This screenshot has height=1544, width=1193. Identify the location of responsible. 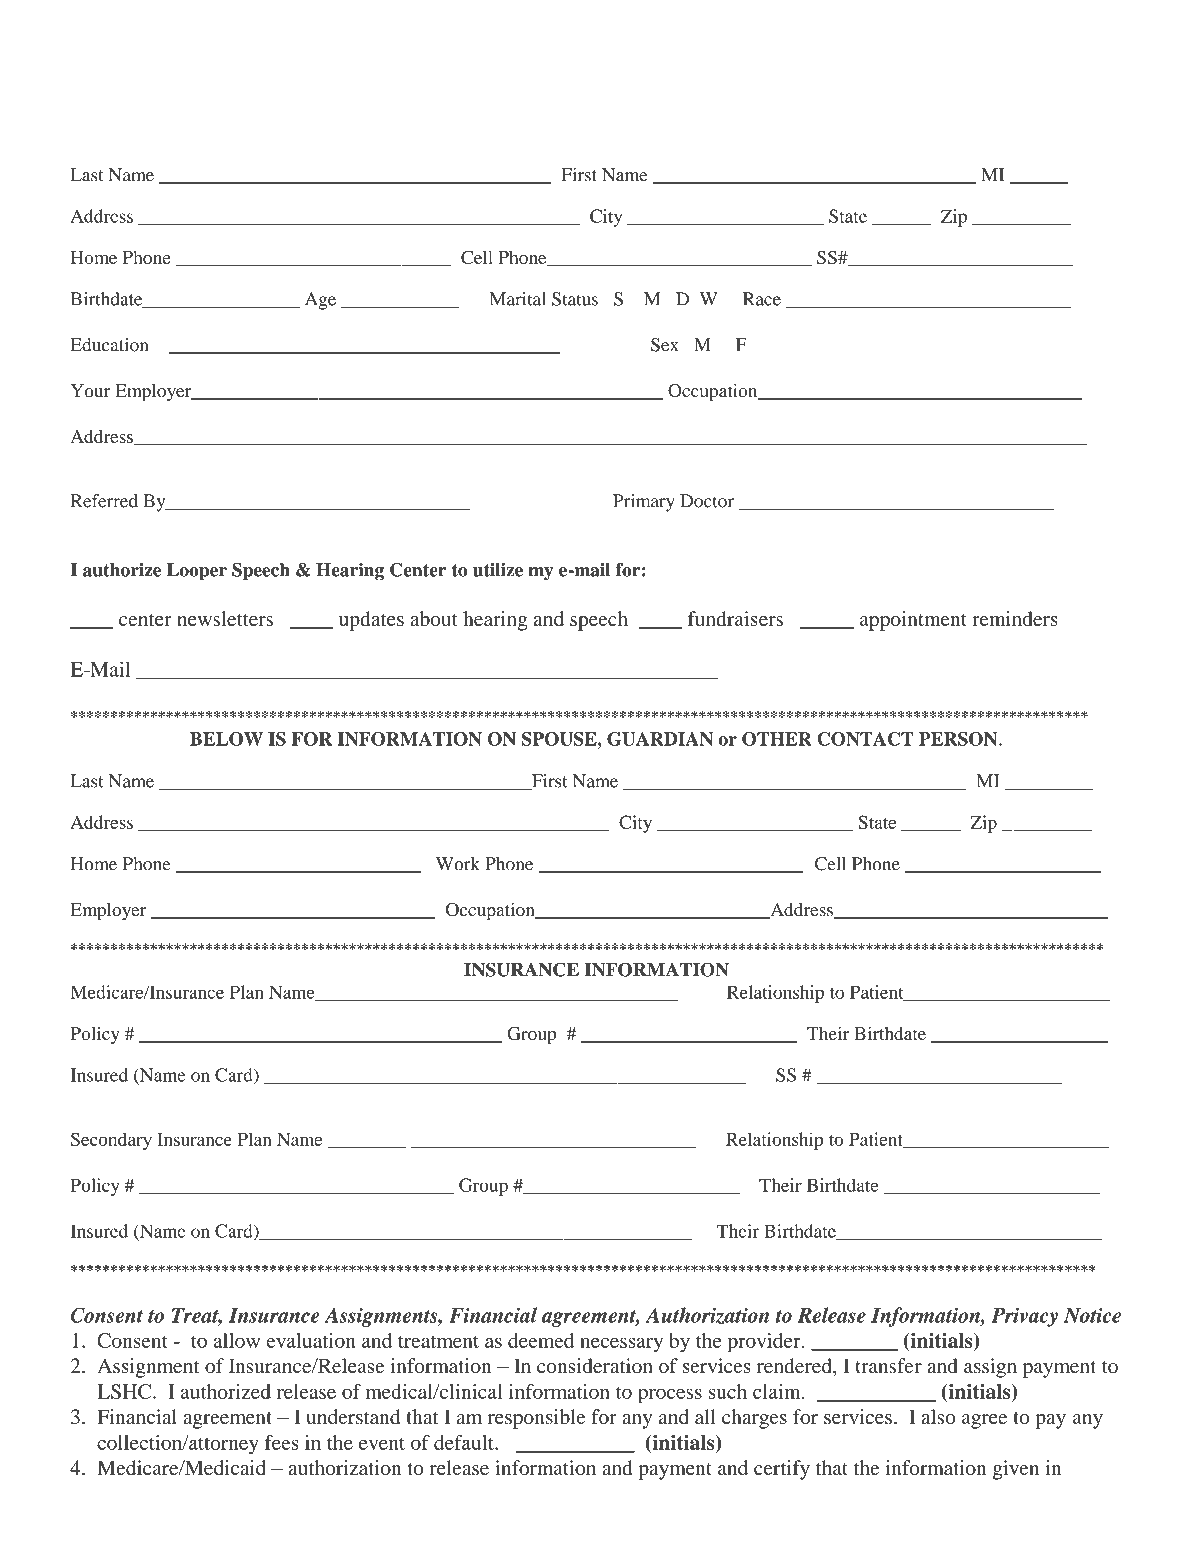
(536, 1419).
